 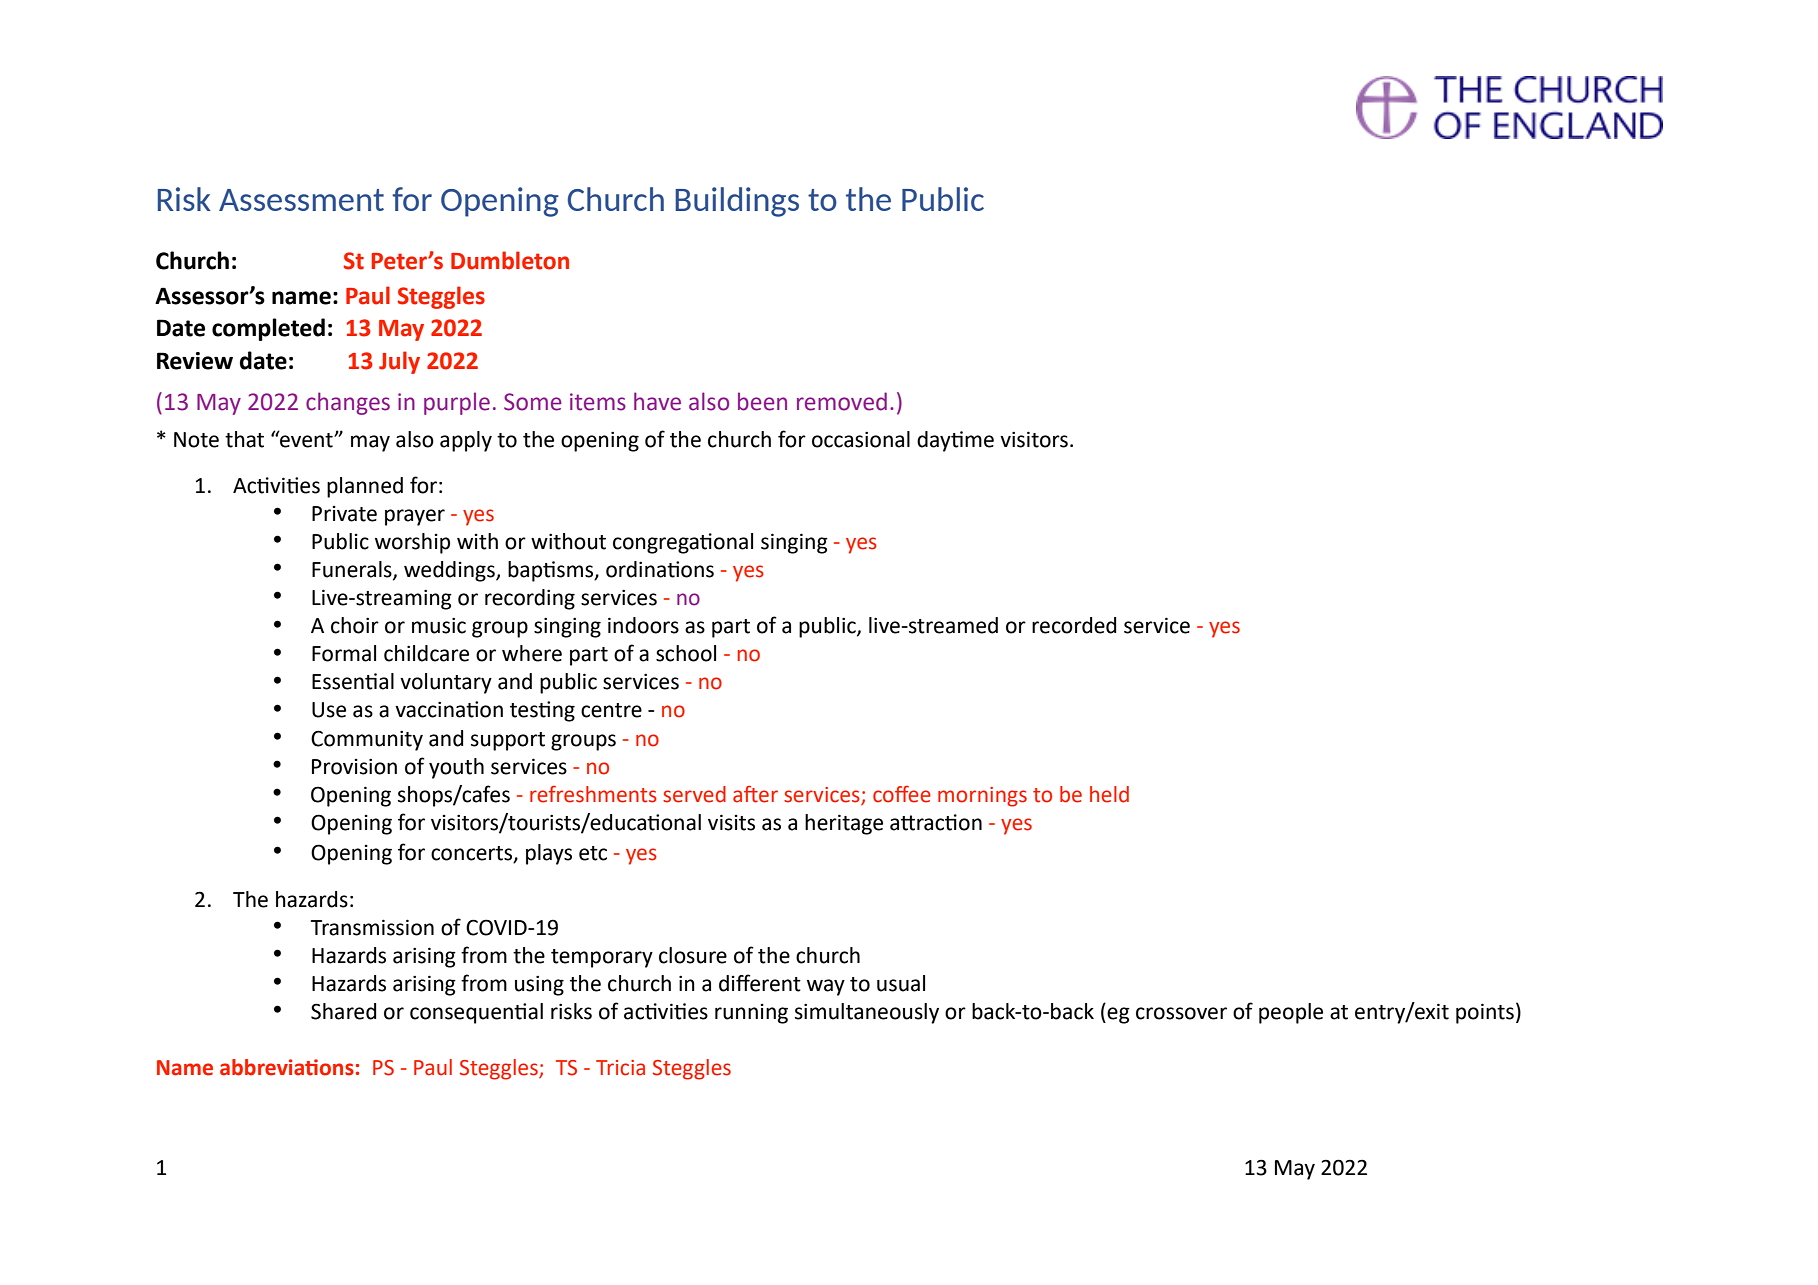 I want to click on people, so click(x=1291, y=1013).
